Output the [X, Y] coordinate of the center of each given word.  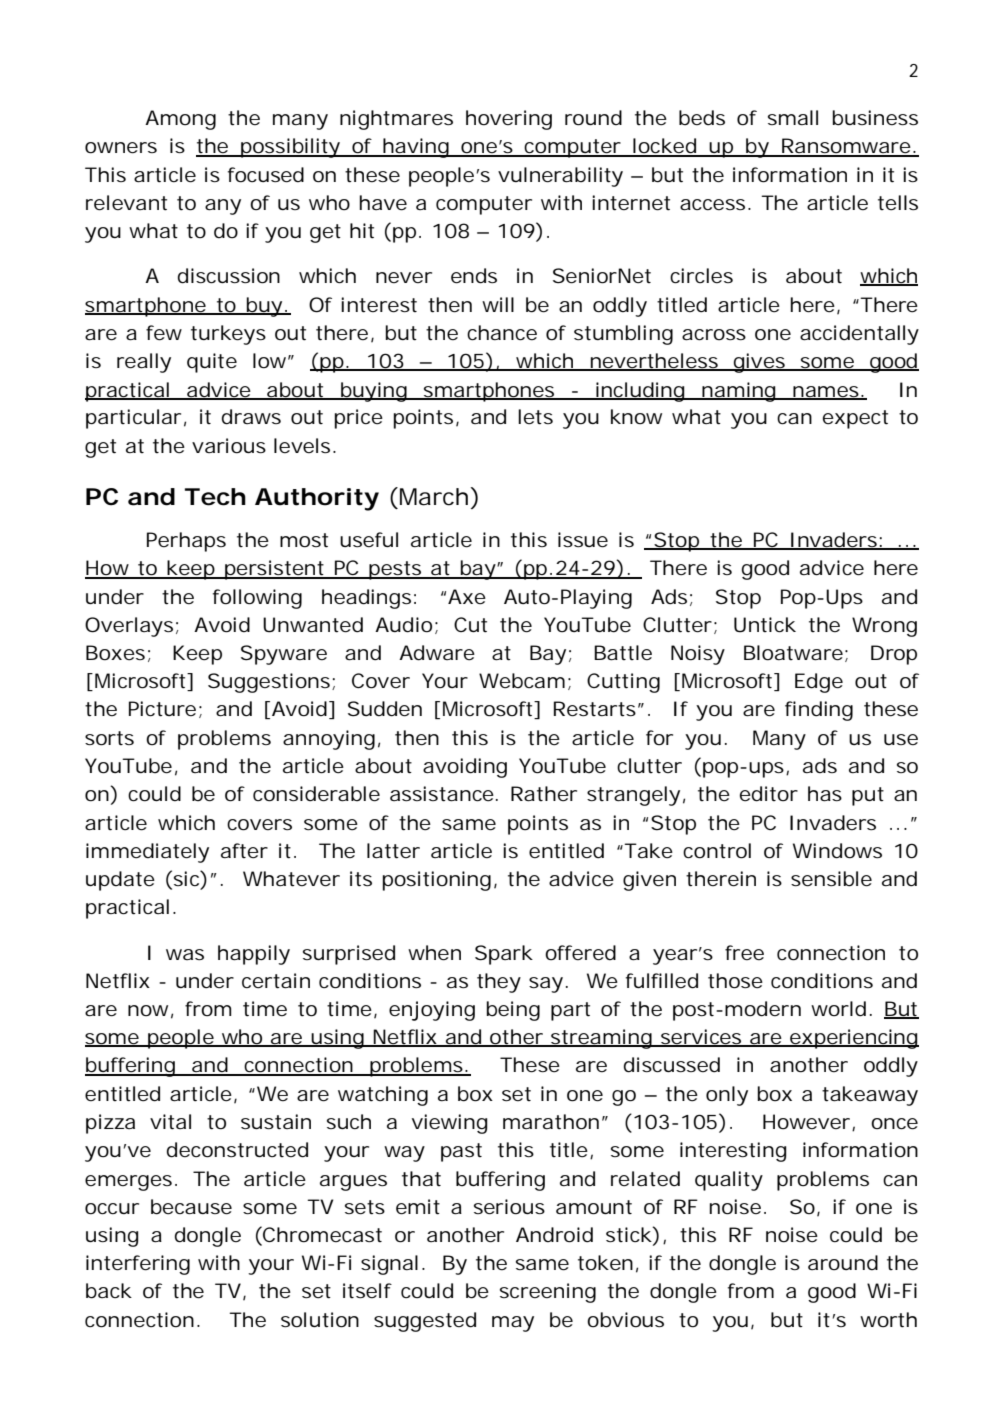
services [700, 1038]
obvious [625, 1320]
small [793, 117]
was [185, 955]
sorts [109, 738]
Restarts [595, 709]
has [825, 794]
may [513, 1324]
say [546, 985]
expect [855, 419]
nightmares [396, 120]
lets [535, 417]
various [229, 446]
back [108, 1291]
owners [121, 148]
